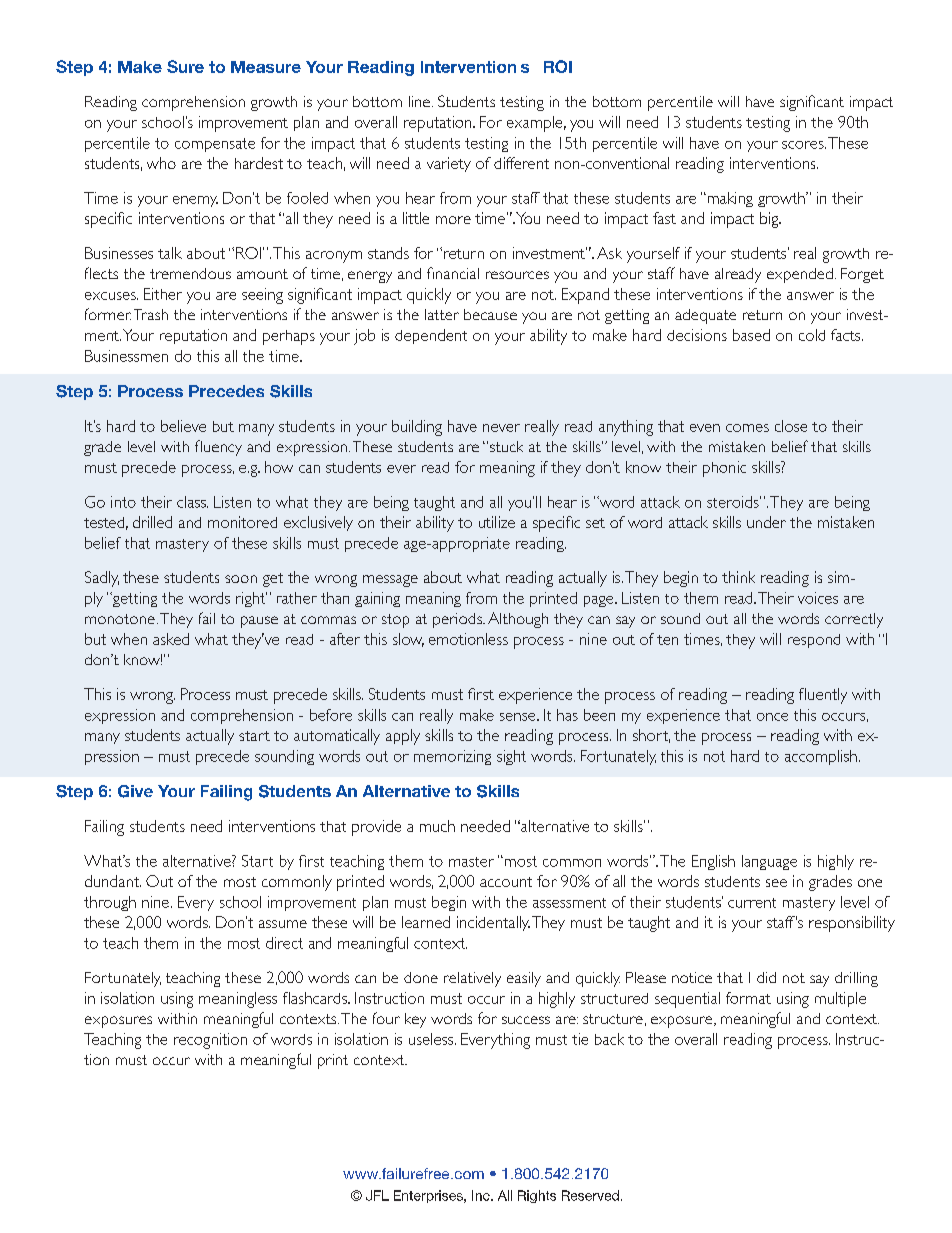  Describe the element at coordinates (215, 145) in the image. I see `compensate` at that location.
